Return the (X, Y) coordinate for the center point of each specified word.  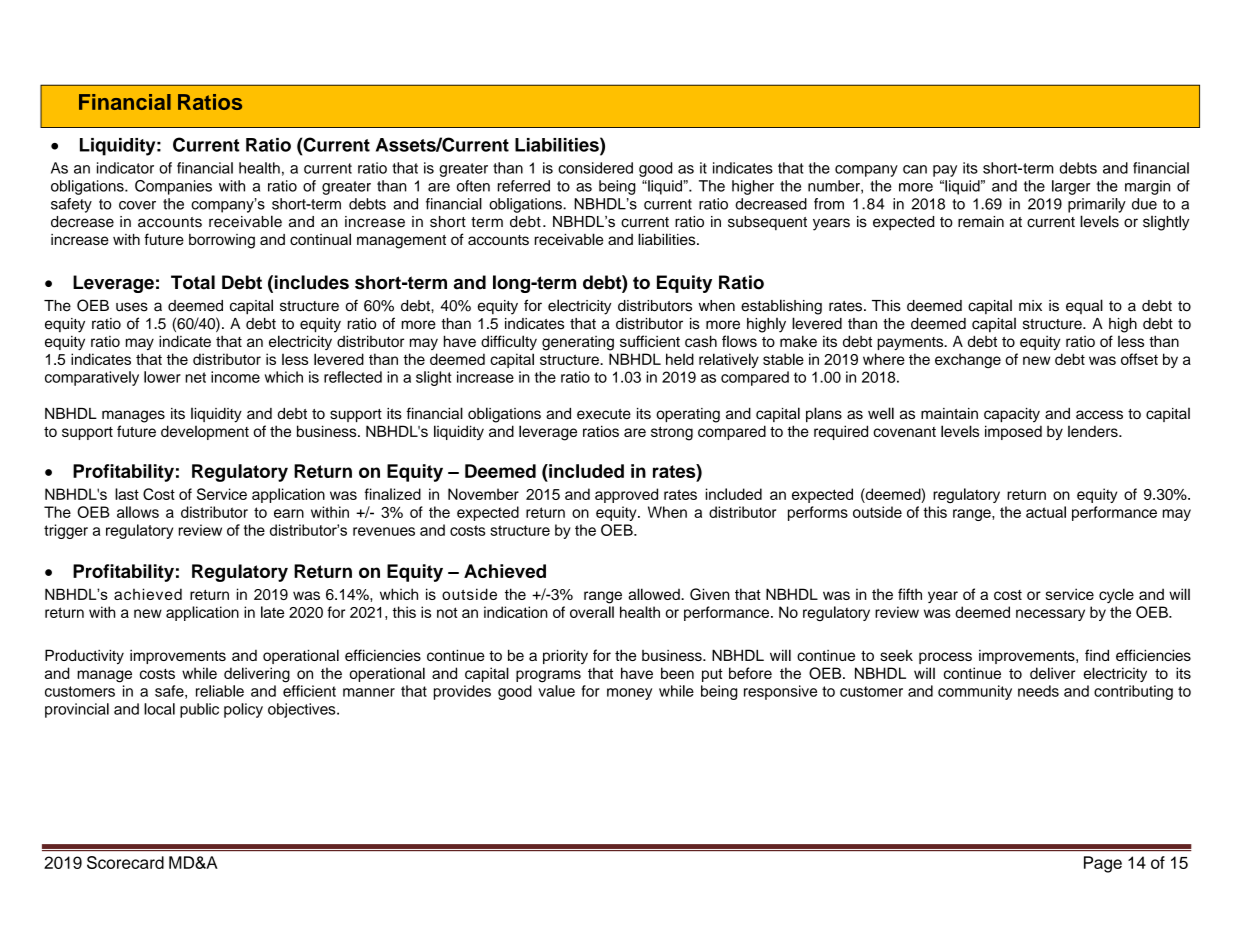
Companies (173, 187)
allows (138, 512)
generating (578, 343)
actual (1046, 512)
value (556, 691)
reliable (220, 691)
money (629, 694)
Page (1103, 864)
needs (1038, 691)
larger (1071, 187)
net (195, 377)
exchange (968, 361)
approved (626, 495)
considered (595, 168)
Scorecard (125, 862)
